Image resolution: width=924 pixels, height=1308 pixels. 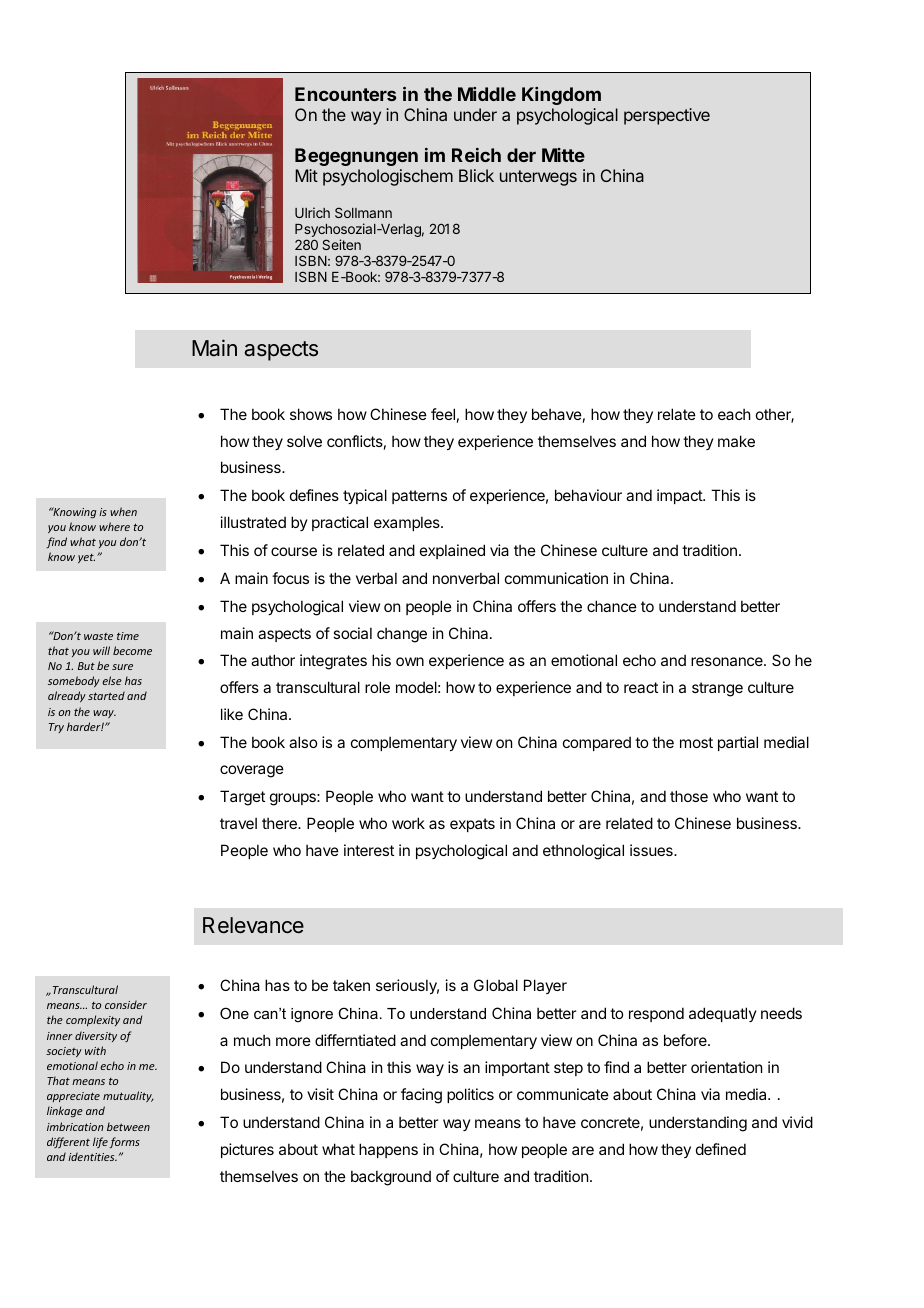 What do you see at coordinates (123, 511) in the screenshot?
I see `when` at bounding box center [123, 511].
